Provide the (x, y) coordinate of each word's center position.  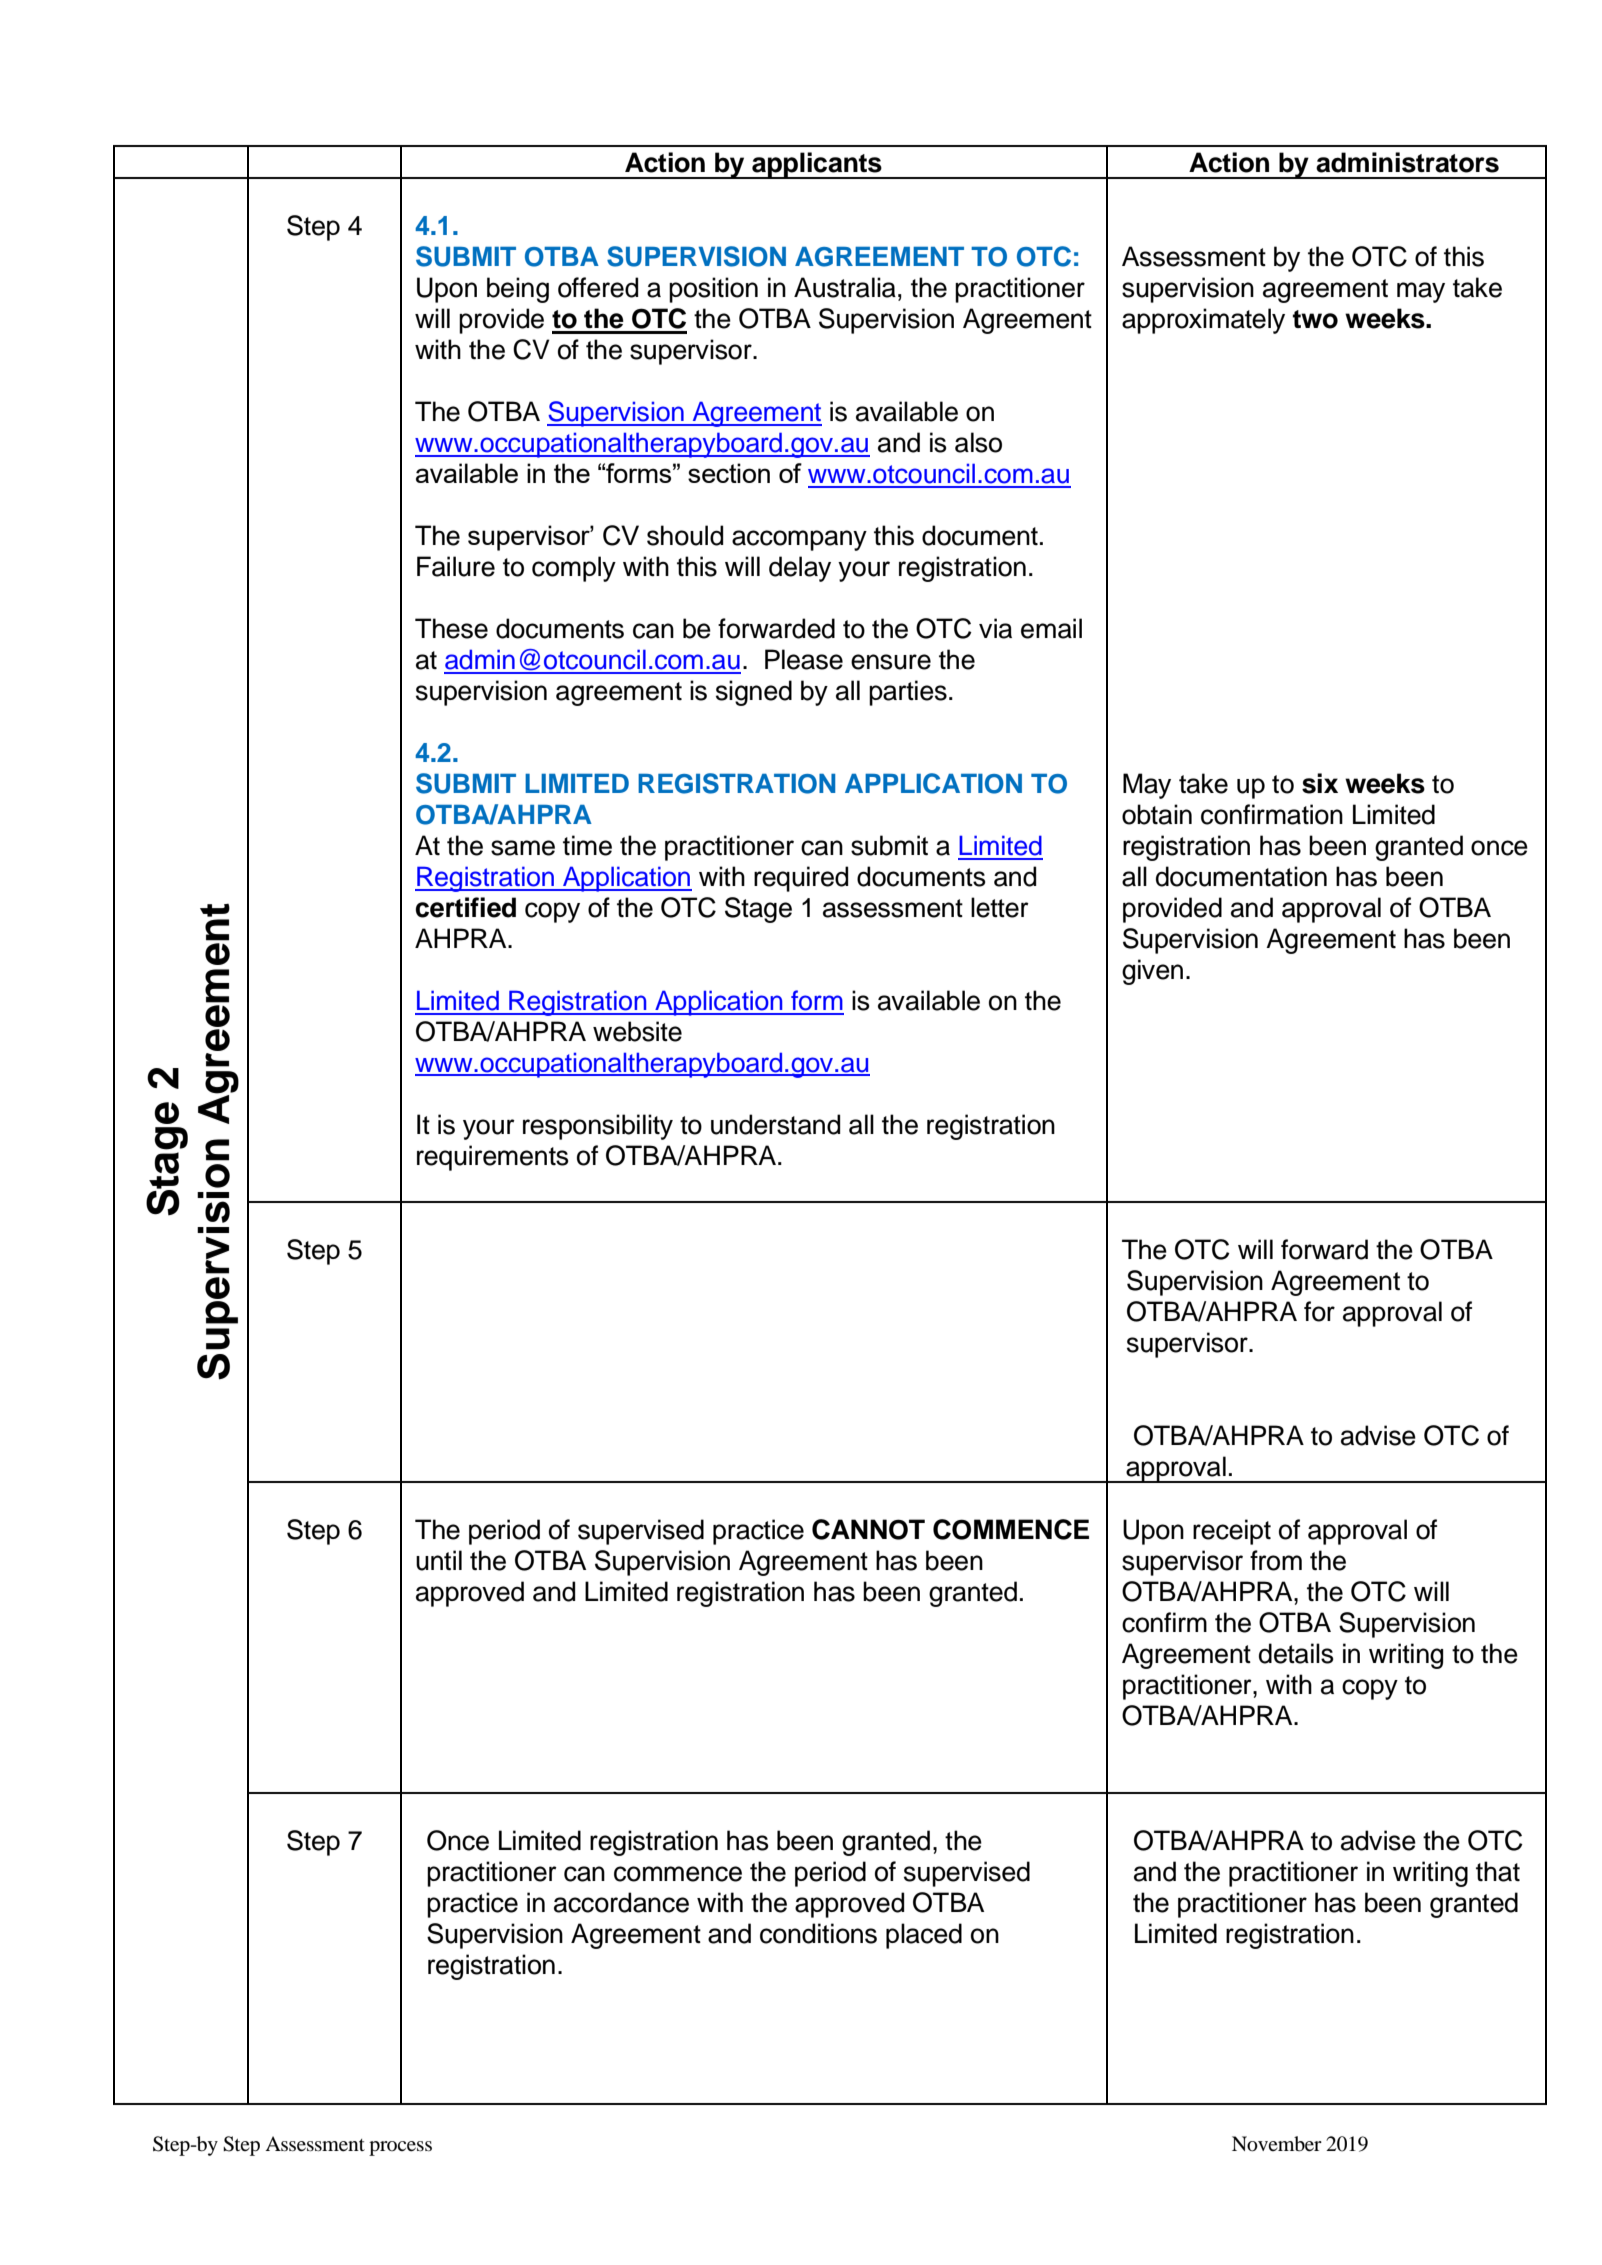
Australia (845, 287)
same (523, 848)
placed (924, 1936)
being (518, 290)
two (1315, 319)
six (1320, 783)
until (439, 1560)
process (400, 2148)
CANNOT (868, 1529)
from (1276, 1560)
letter (1000, 907)
